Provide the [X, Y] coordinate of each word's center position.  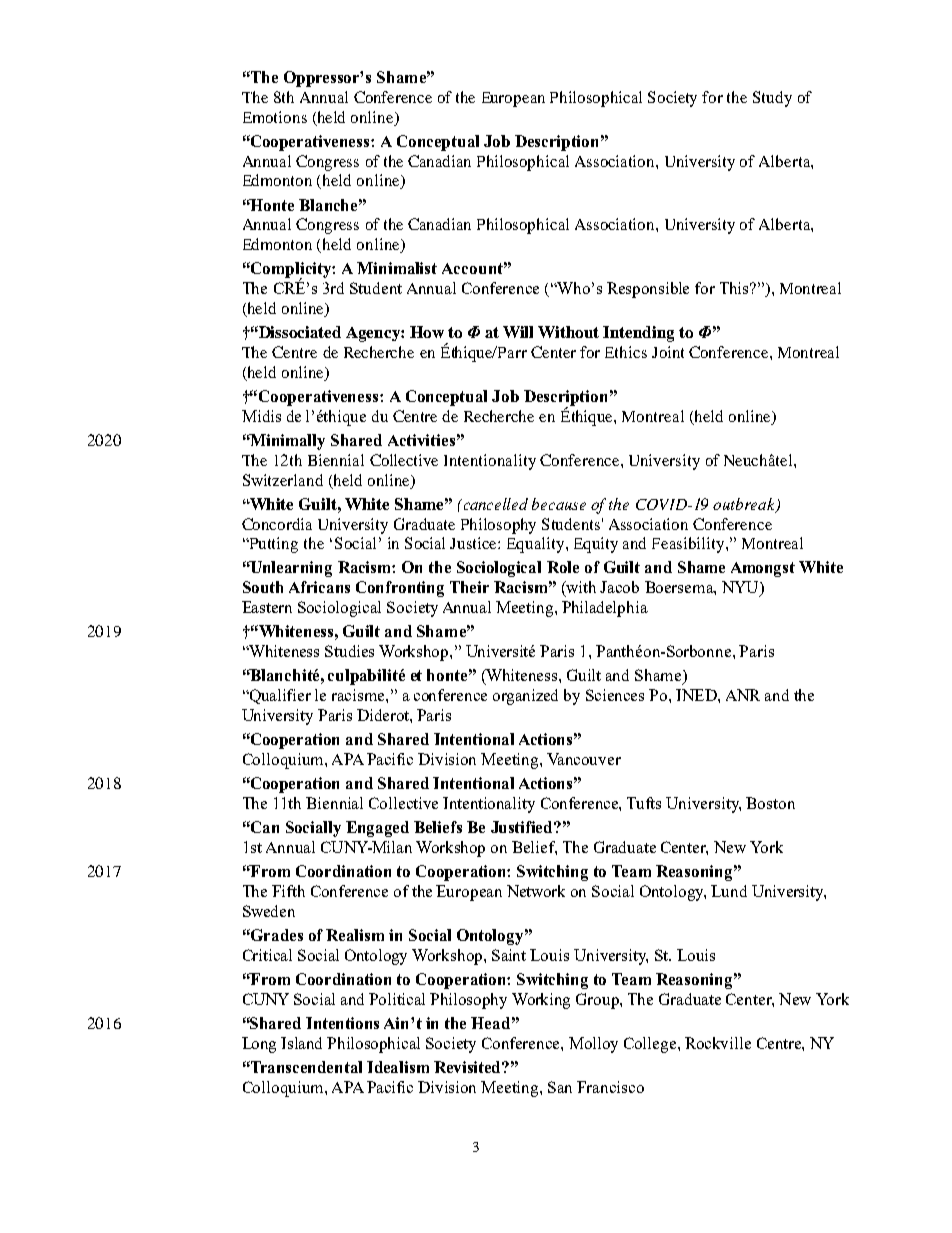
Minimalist [397, 268]
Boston [770, 803]
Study [772, 99]
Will [518, 332]
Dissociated [299, 332]
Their [469, 587]
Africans [319, 587]
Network [536, 891]
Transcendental [305, 1067]
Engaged [377, 829]
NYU [741, 588]
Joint [668, 352]
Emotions [275, 117]
